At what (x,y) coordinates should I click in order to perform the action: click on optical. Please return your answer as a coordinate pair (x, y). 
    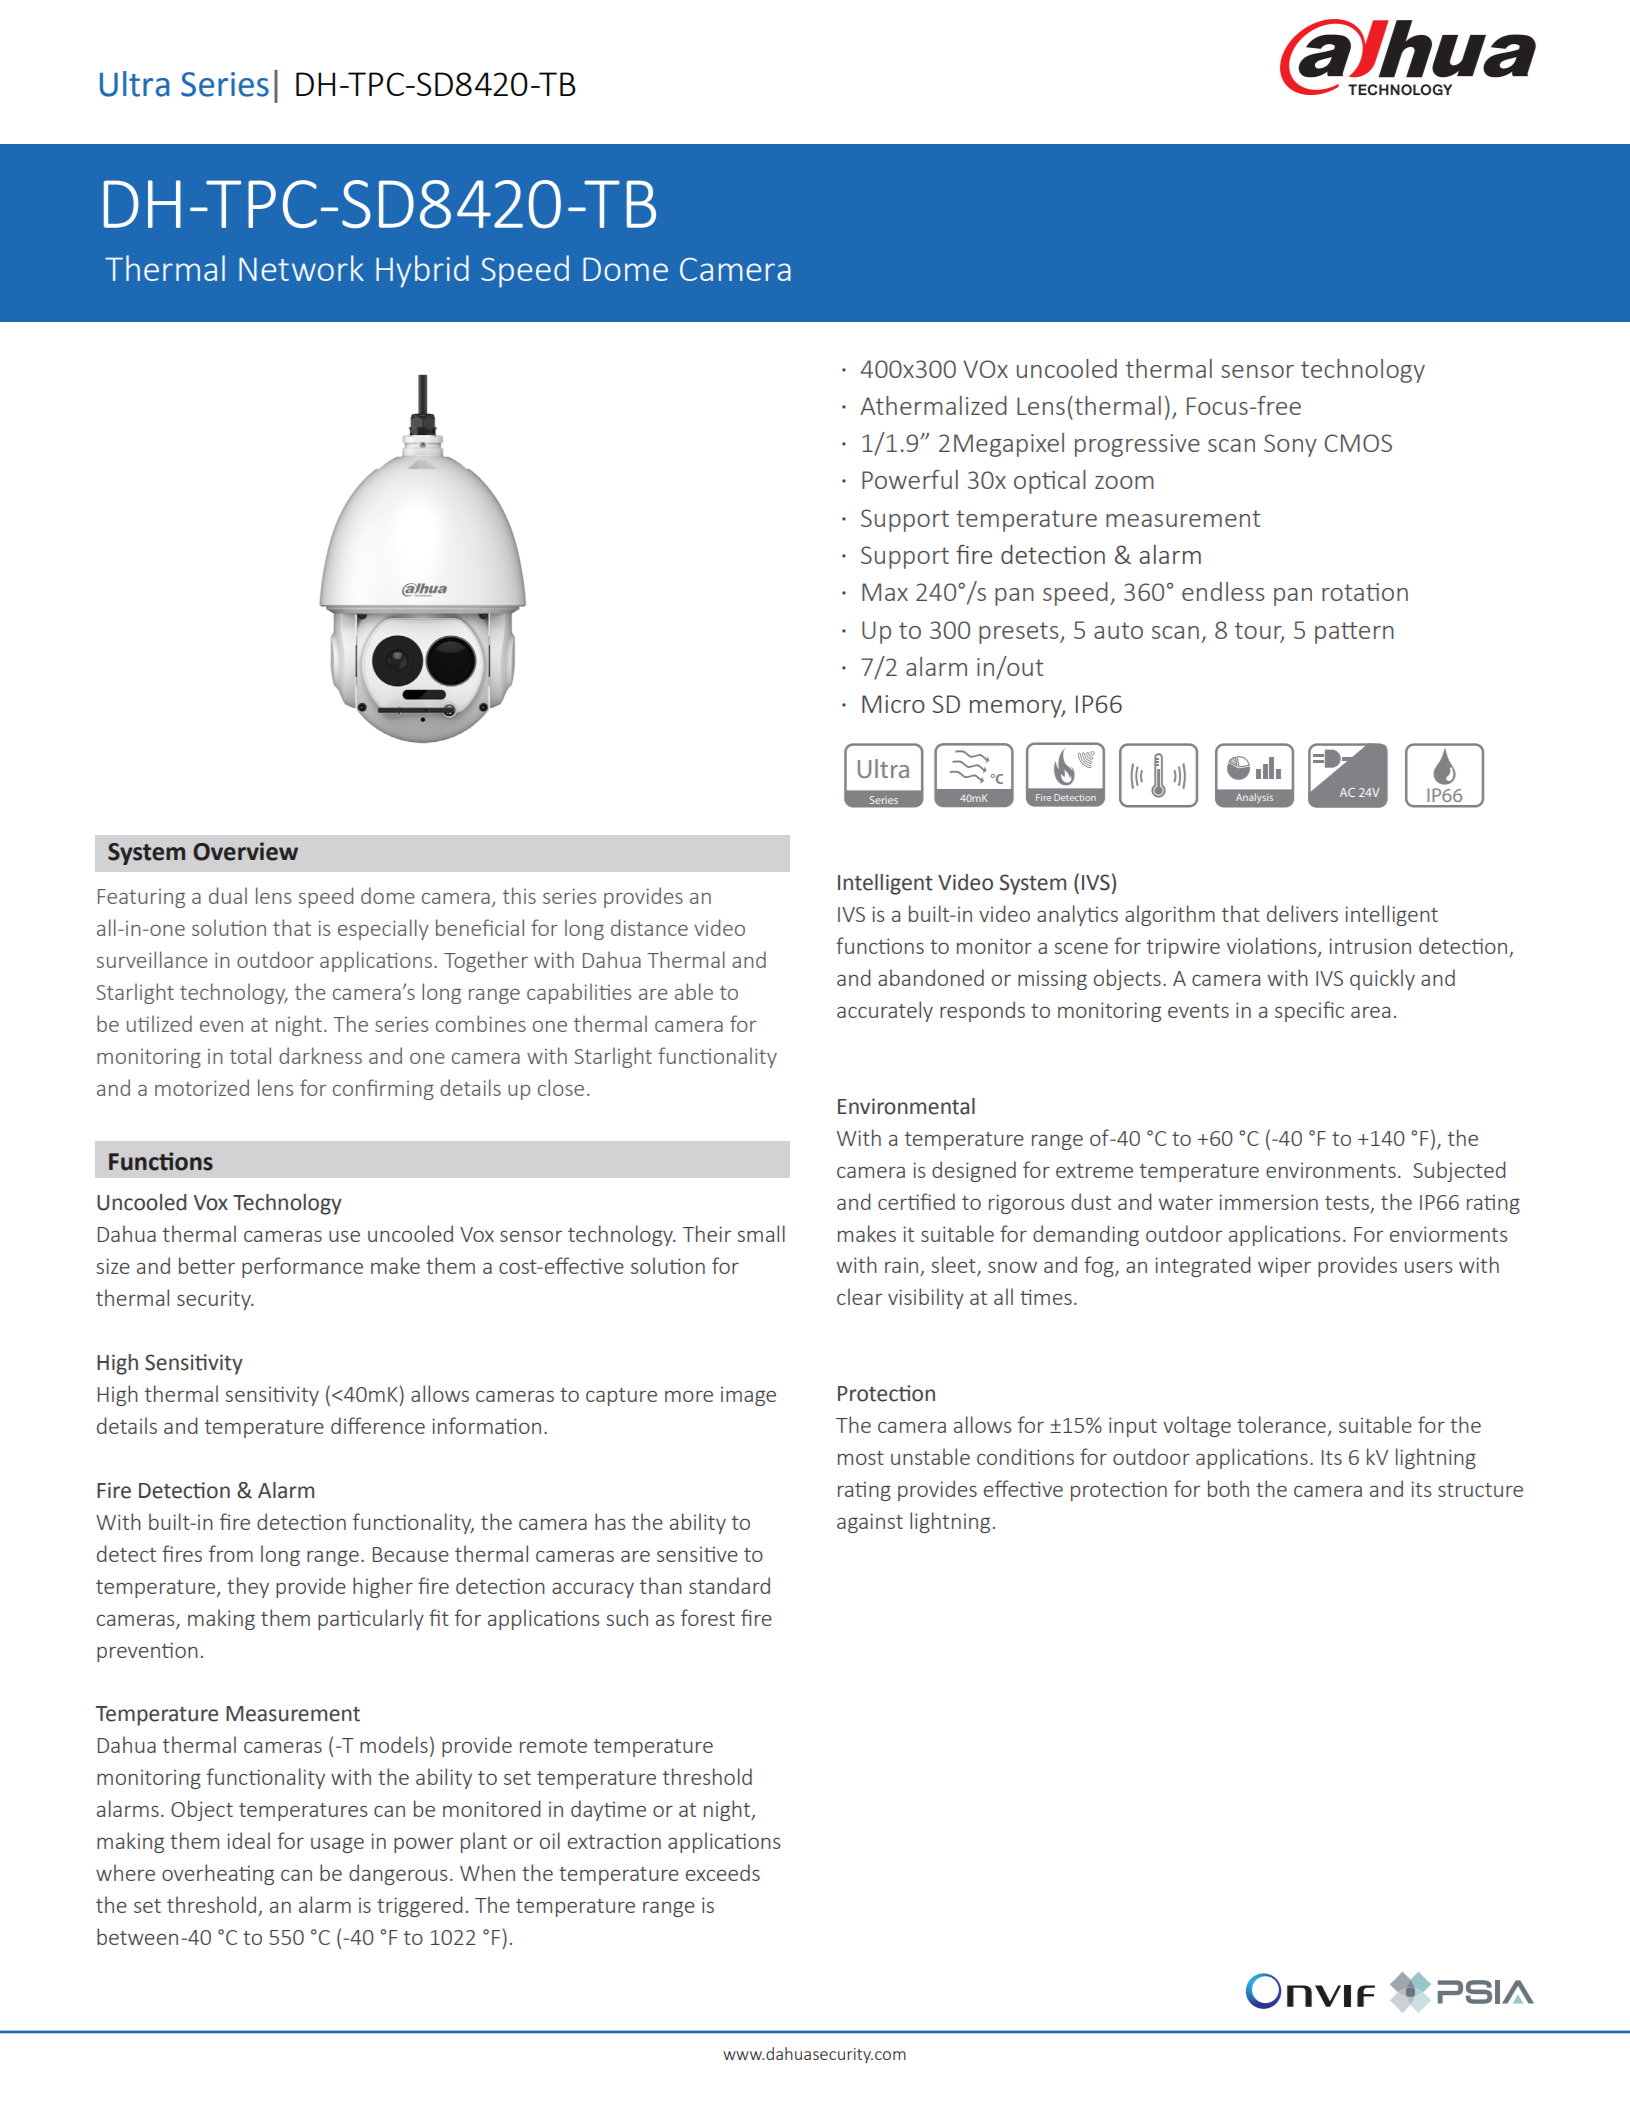
    Looking at the image, I should click on (1050, 482).
